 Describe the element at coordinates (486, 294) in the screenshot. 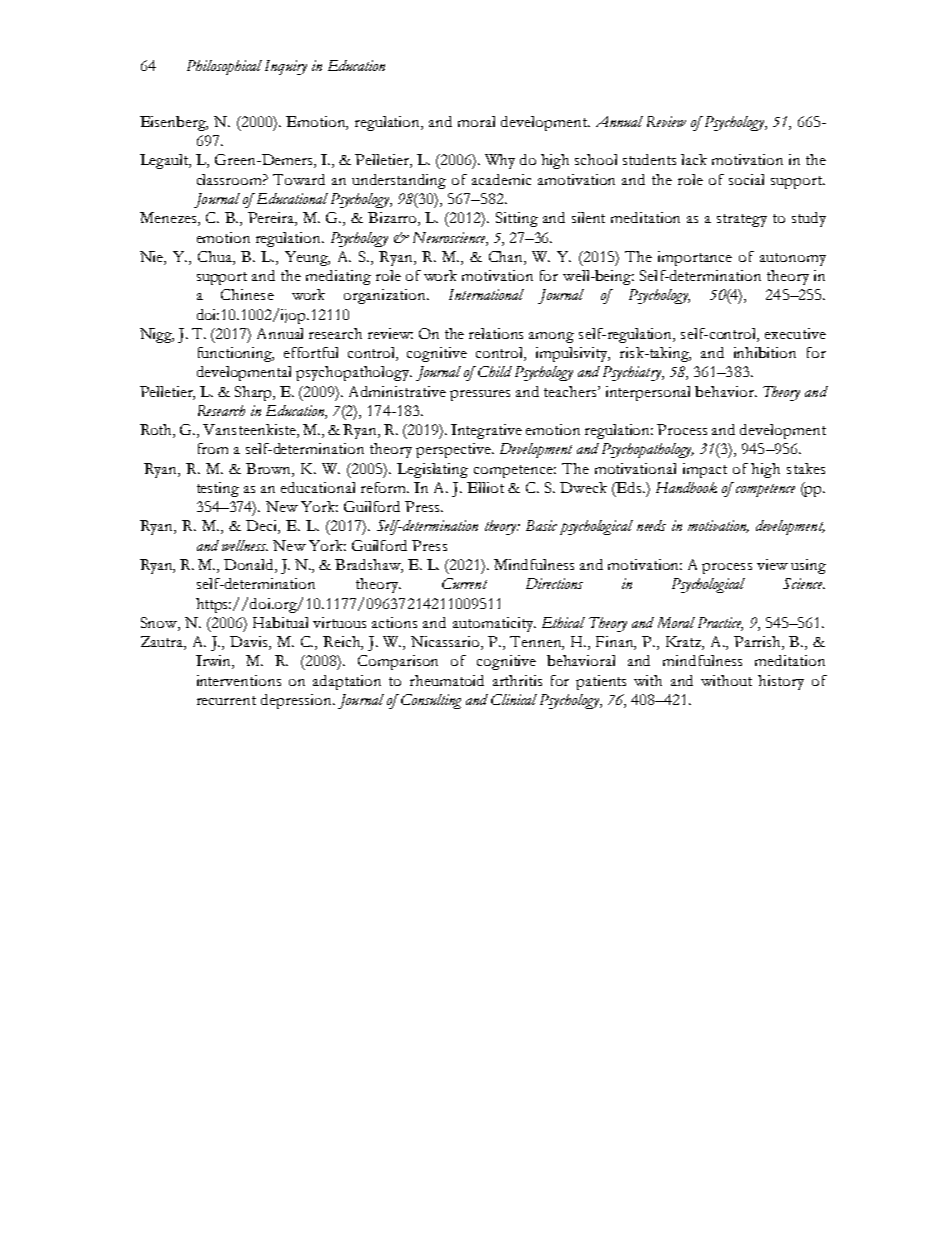

I see `International` at that location.
